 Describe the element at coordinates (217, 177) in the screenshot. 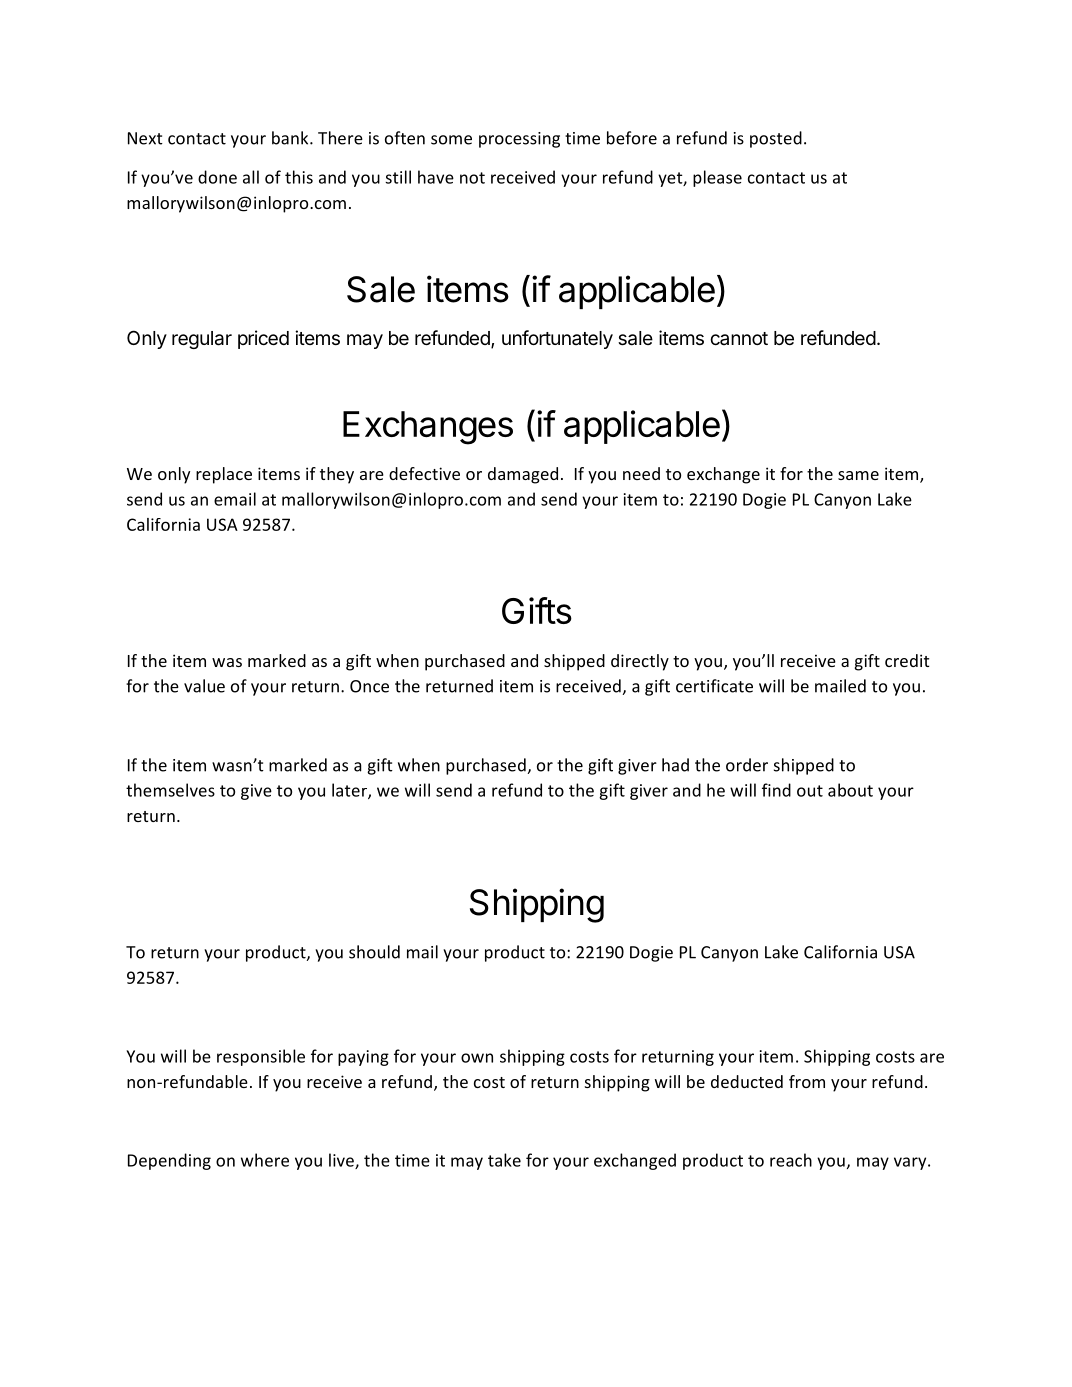

I see `done` at that location.
